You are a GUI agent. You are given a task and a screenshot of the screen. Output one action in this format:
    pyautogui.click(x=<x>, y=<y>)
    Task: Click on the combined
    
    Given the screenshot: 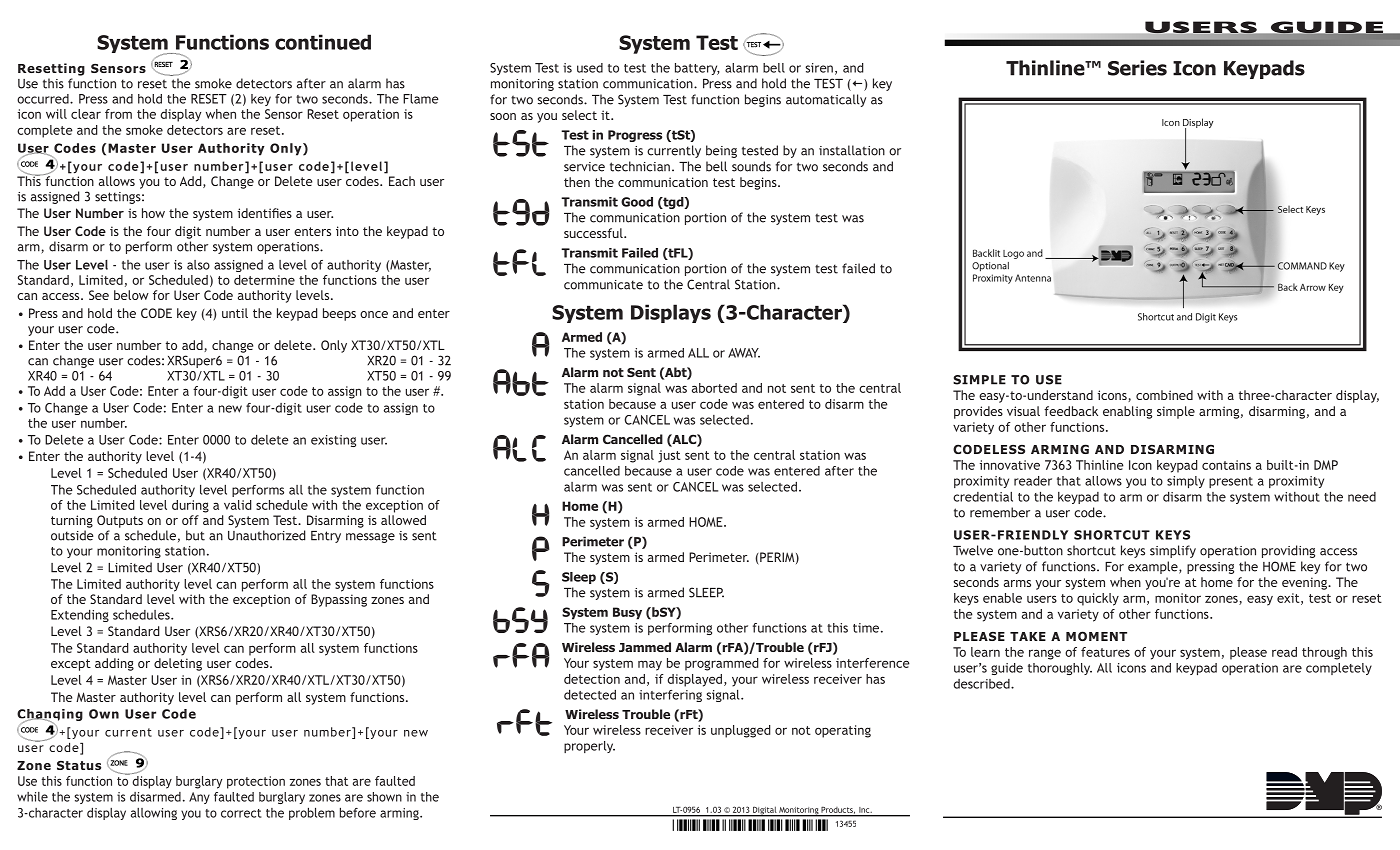 What is the action you would take?
    pyautogui.click(x=1164, y=395)
